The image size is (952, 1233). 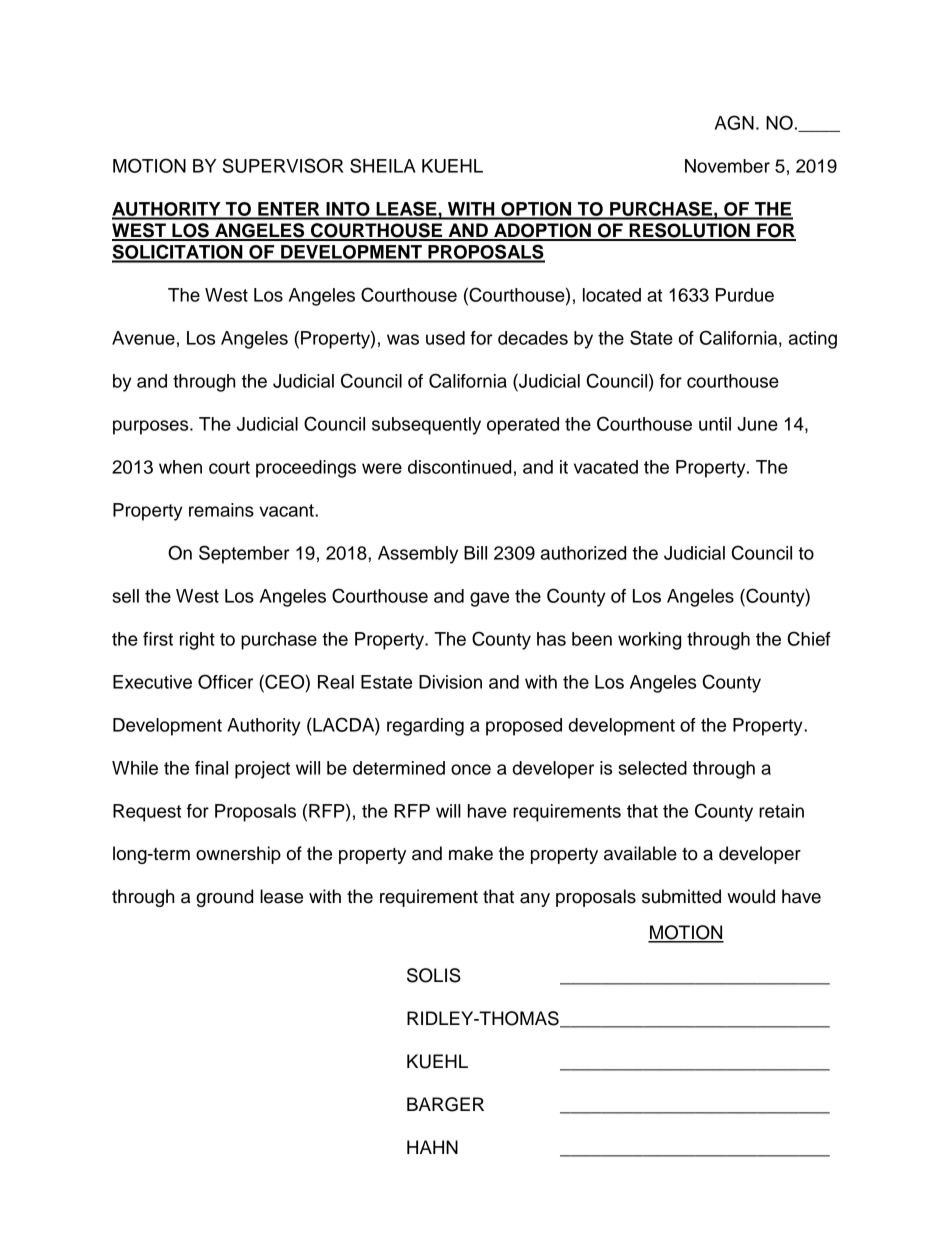 What do you see at coordinates (283, 165) in the screenshot?
I see `SUPERVISOR` at bounding box center [283, 165].
